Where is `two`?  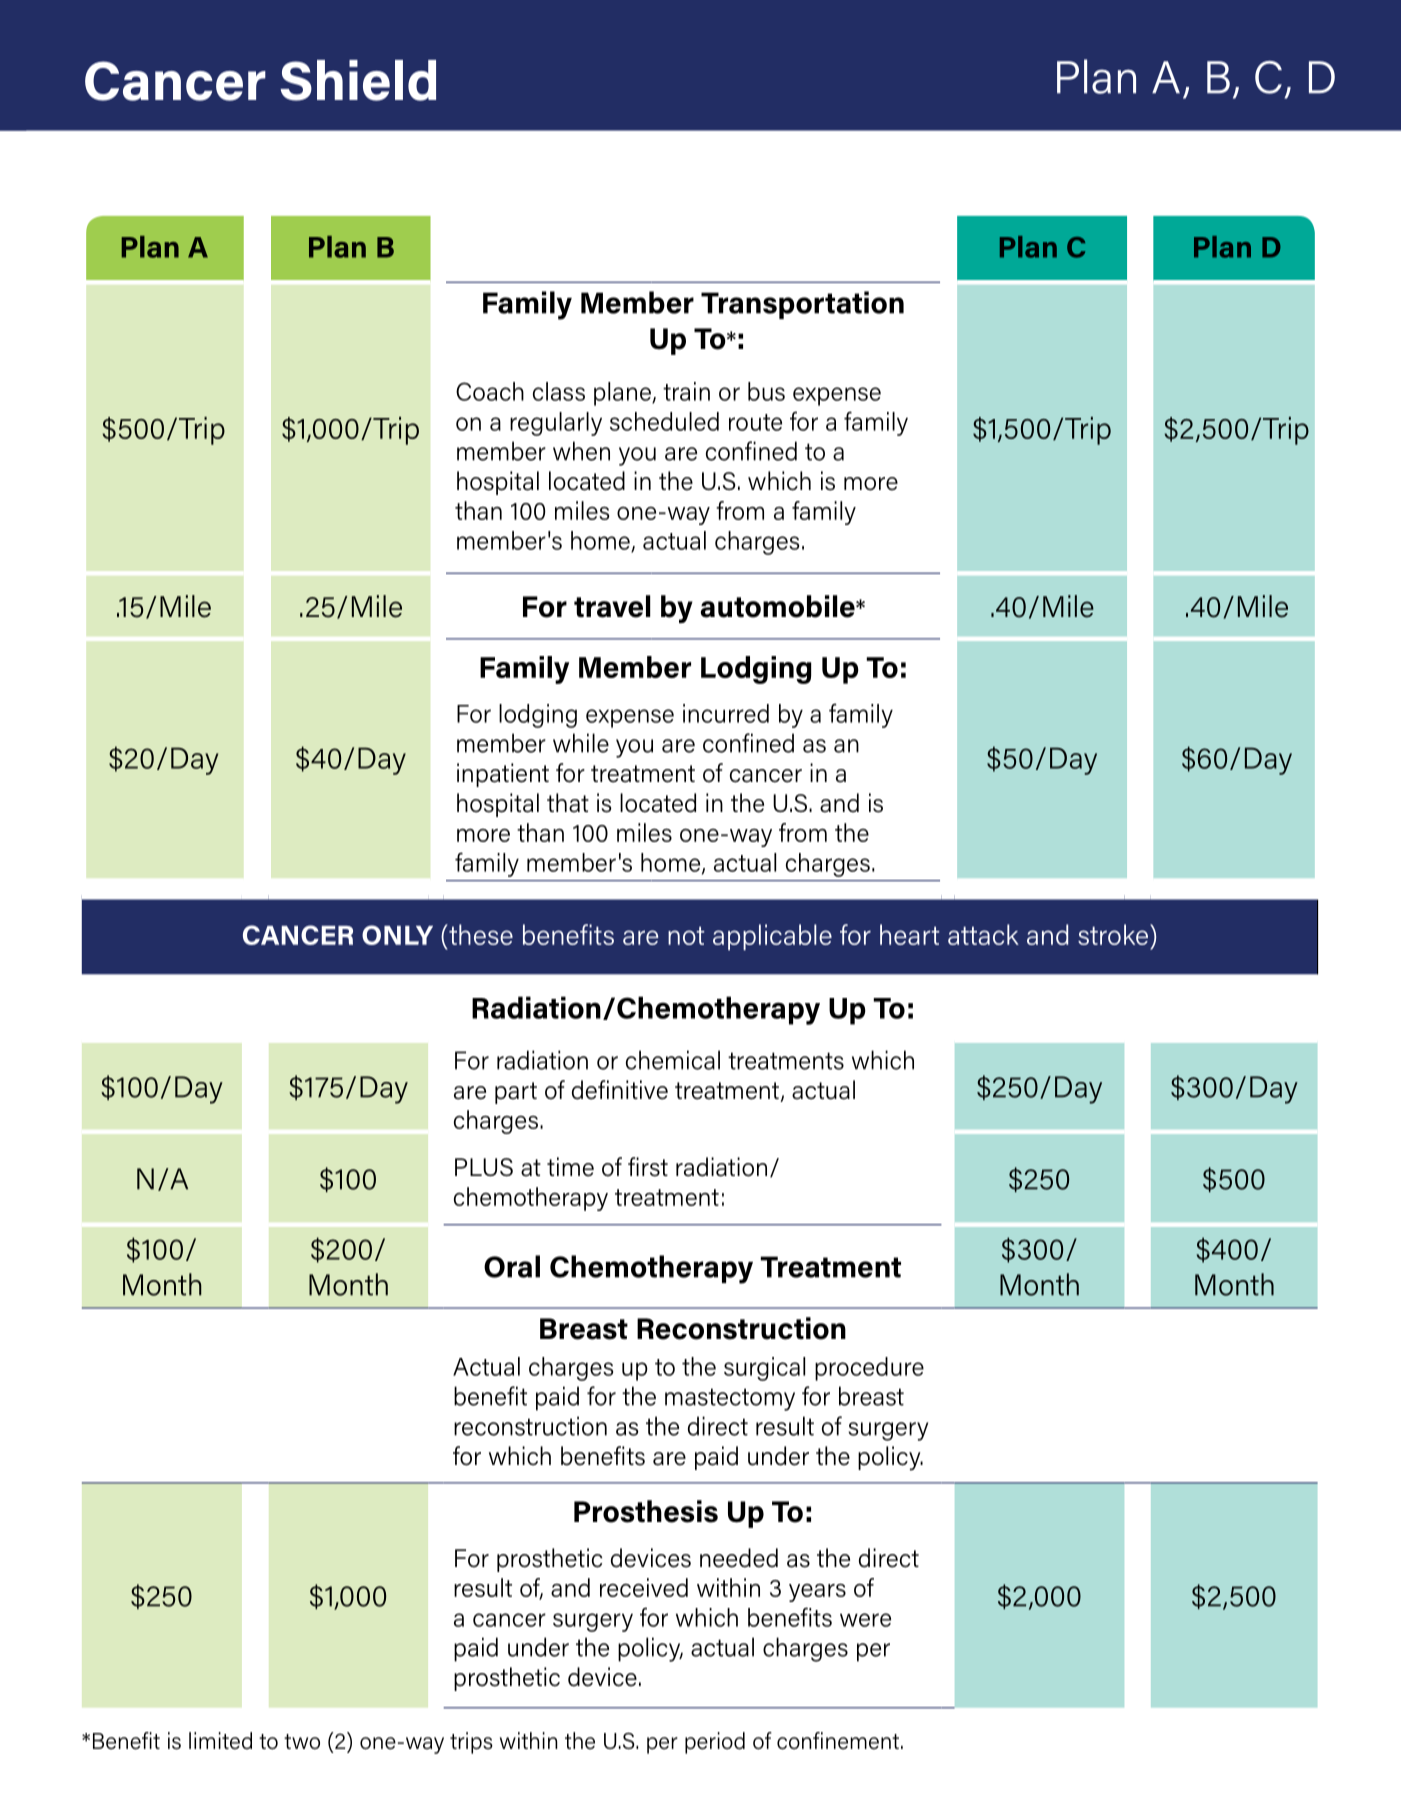 two is located at coordinates (302, 1742).
